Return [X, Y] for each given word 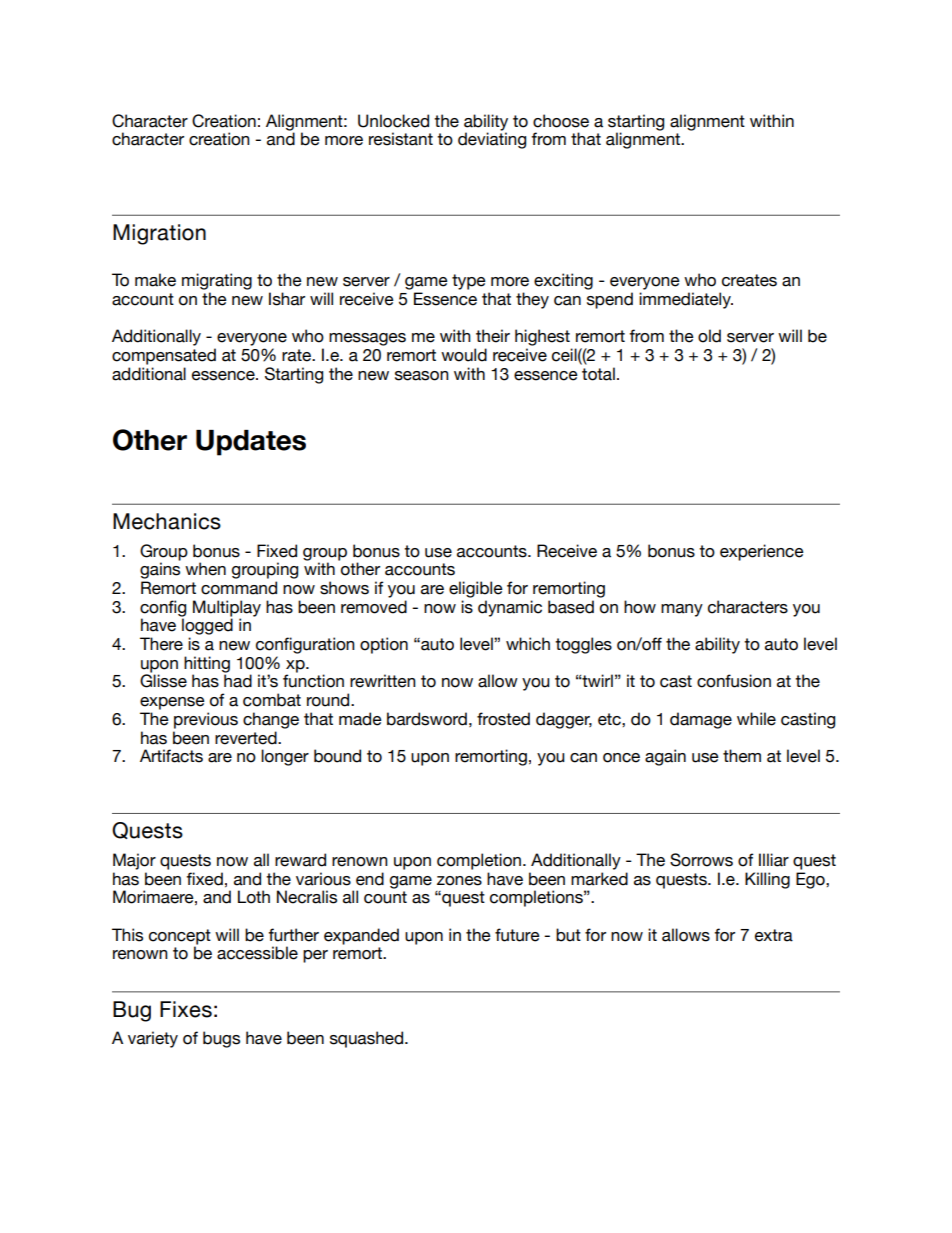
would [464, 355]
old [709, 336]
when [205, 569]
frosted [503, 719]
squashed [368, 1039]
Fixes [186, 1009]
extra [774, 935]
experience [762, 552]
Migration [159, 234]
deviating [492, 140]
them [742, 756]
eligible [476, 589]
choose [561, 121]
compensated [164, 356]
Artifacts [171, 756]
